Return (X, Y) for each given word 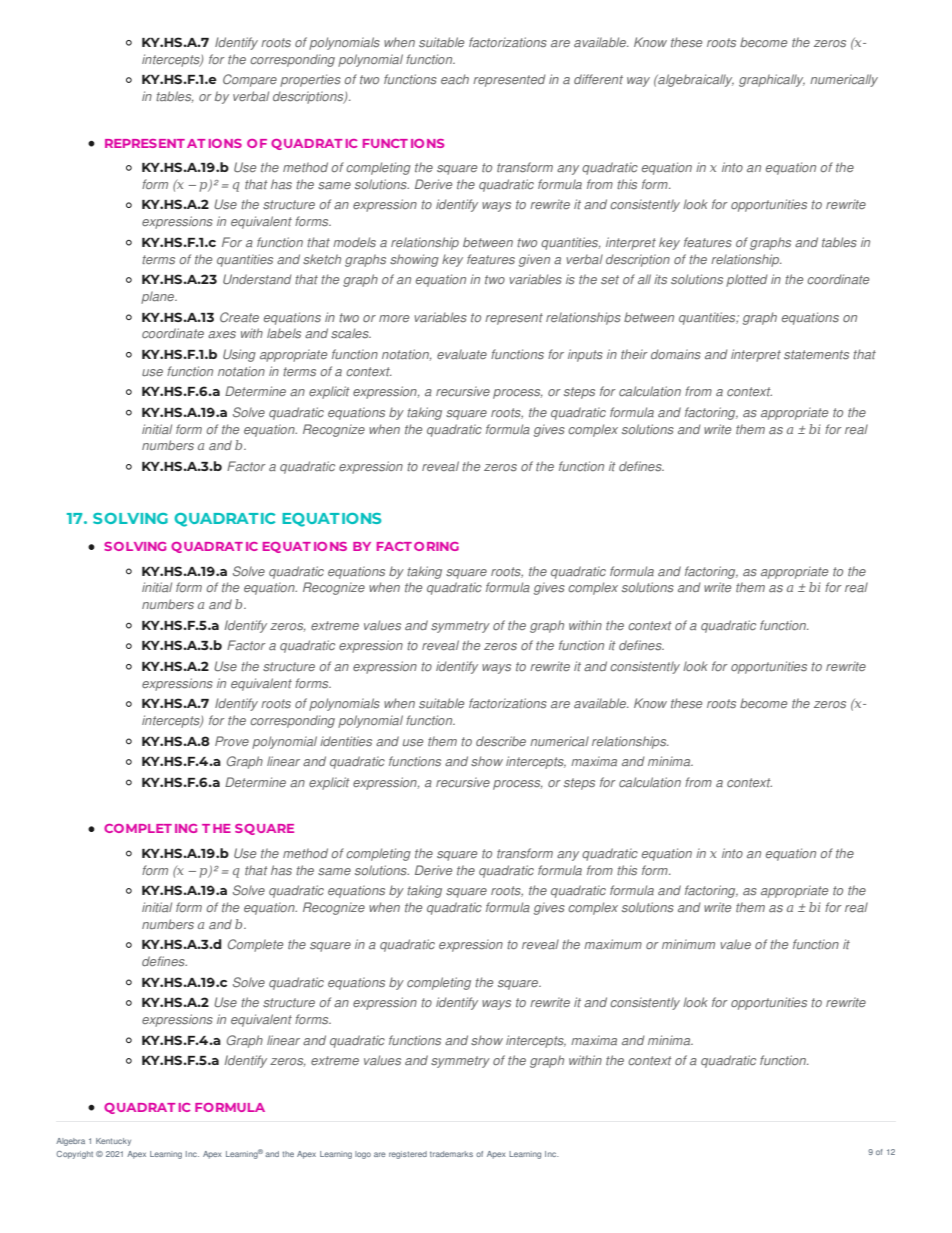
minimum (688, 944)
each (455, 79)
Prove (232, 741)
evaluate (462, 354)
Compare (250, 80)
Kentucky (113, 1142)
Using (239, 355)
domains (676, 354)
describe (501, 741)
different (598, 79)
